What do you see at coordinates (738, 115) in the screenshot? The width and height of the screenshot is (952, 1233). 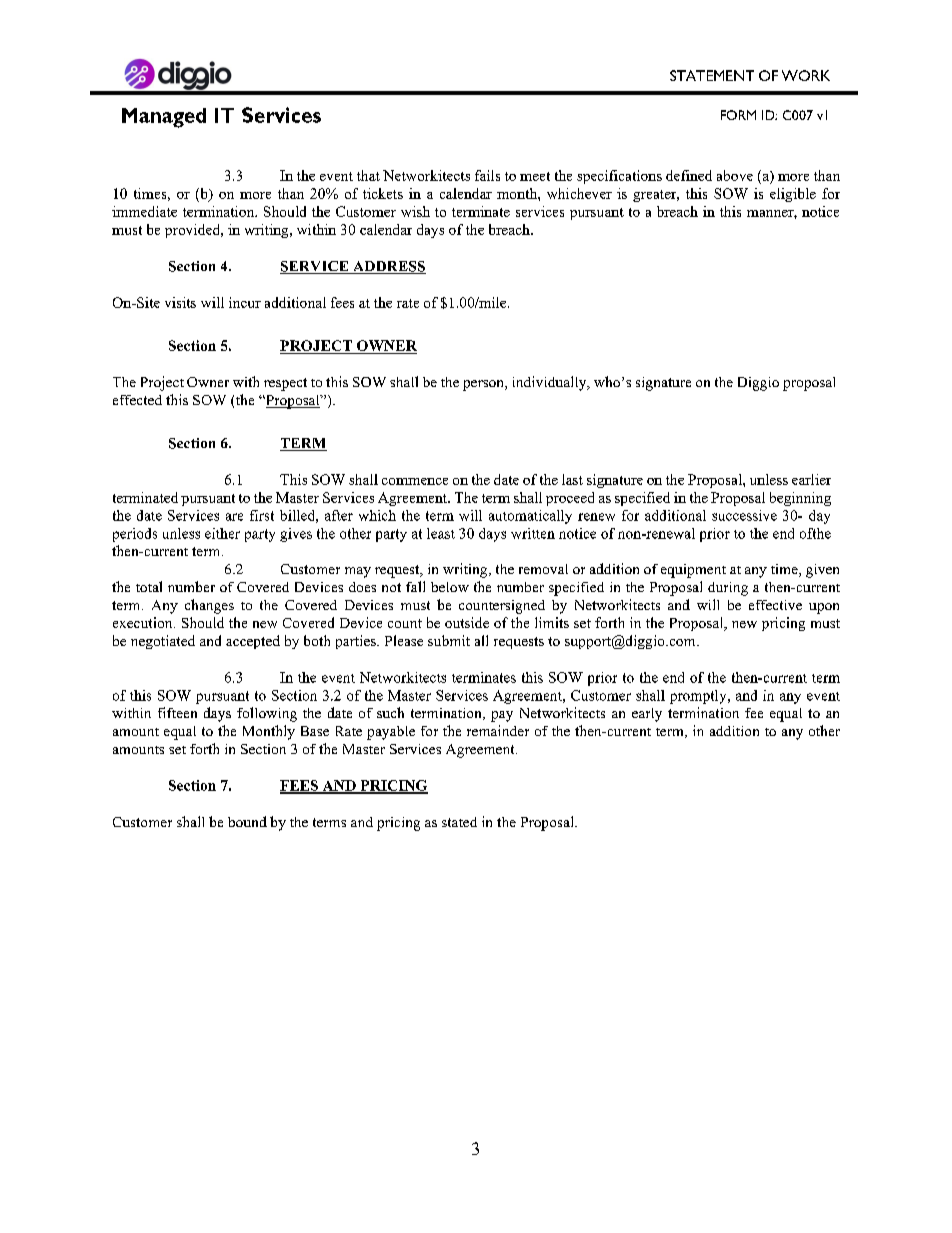 I see `FORM` at bounding box center [738, 115].
